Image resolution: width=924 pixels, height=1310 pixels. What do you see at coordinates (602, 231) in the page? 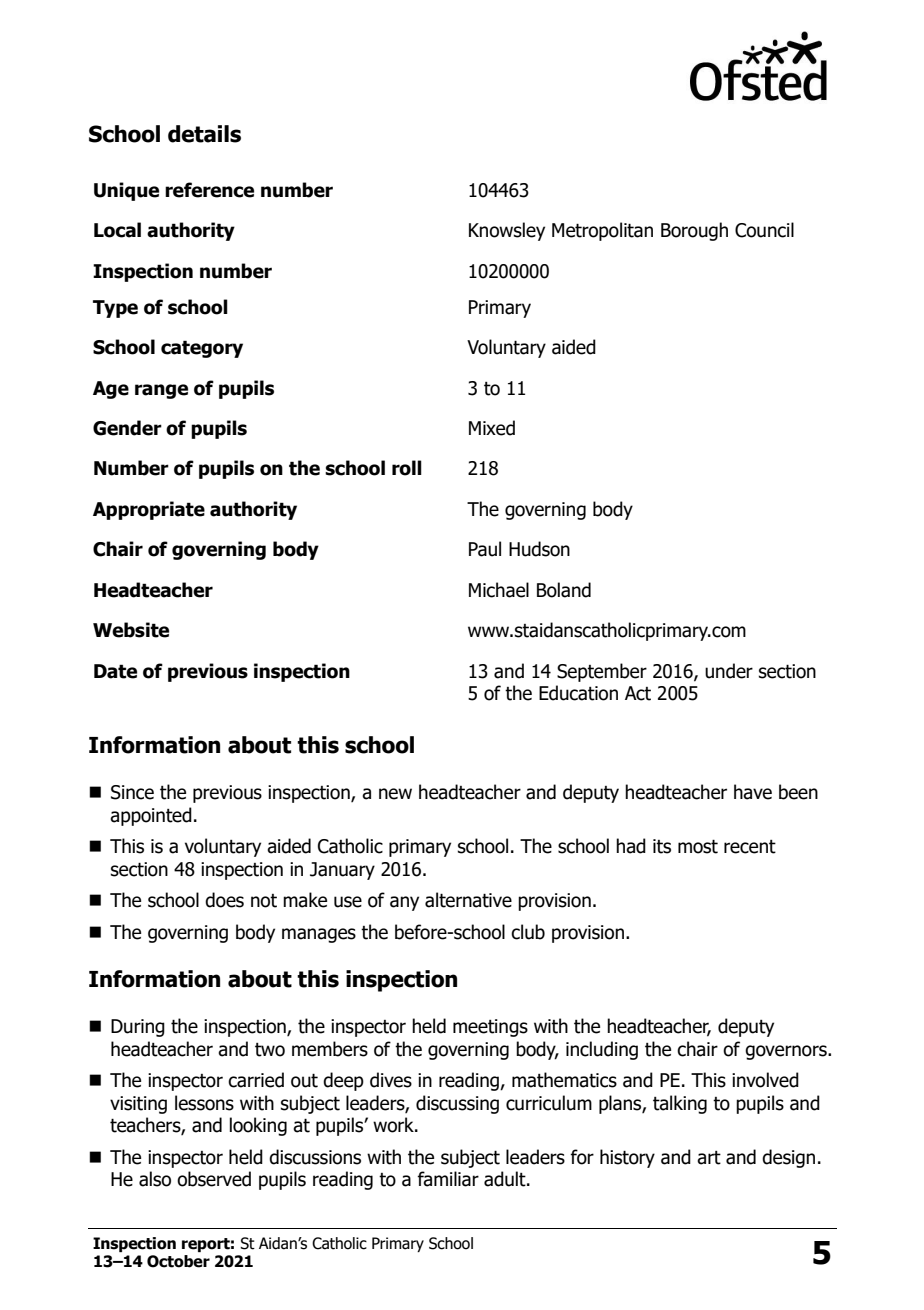
I see `Metropolitan` at bounding box center [602, 231].
